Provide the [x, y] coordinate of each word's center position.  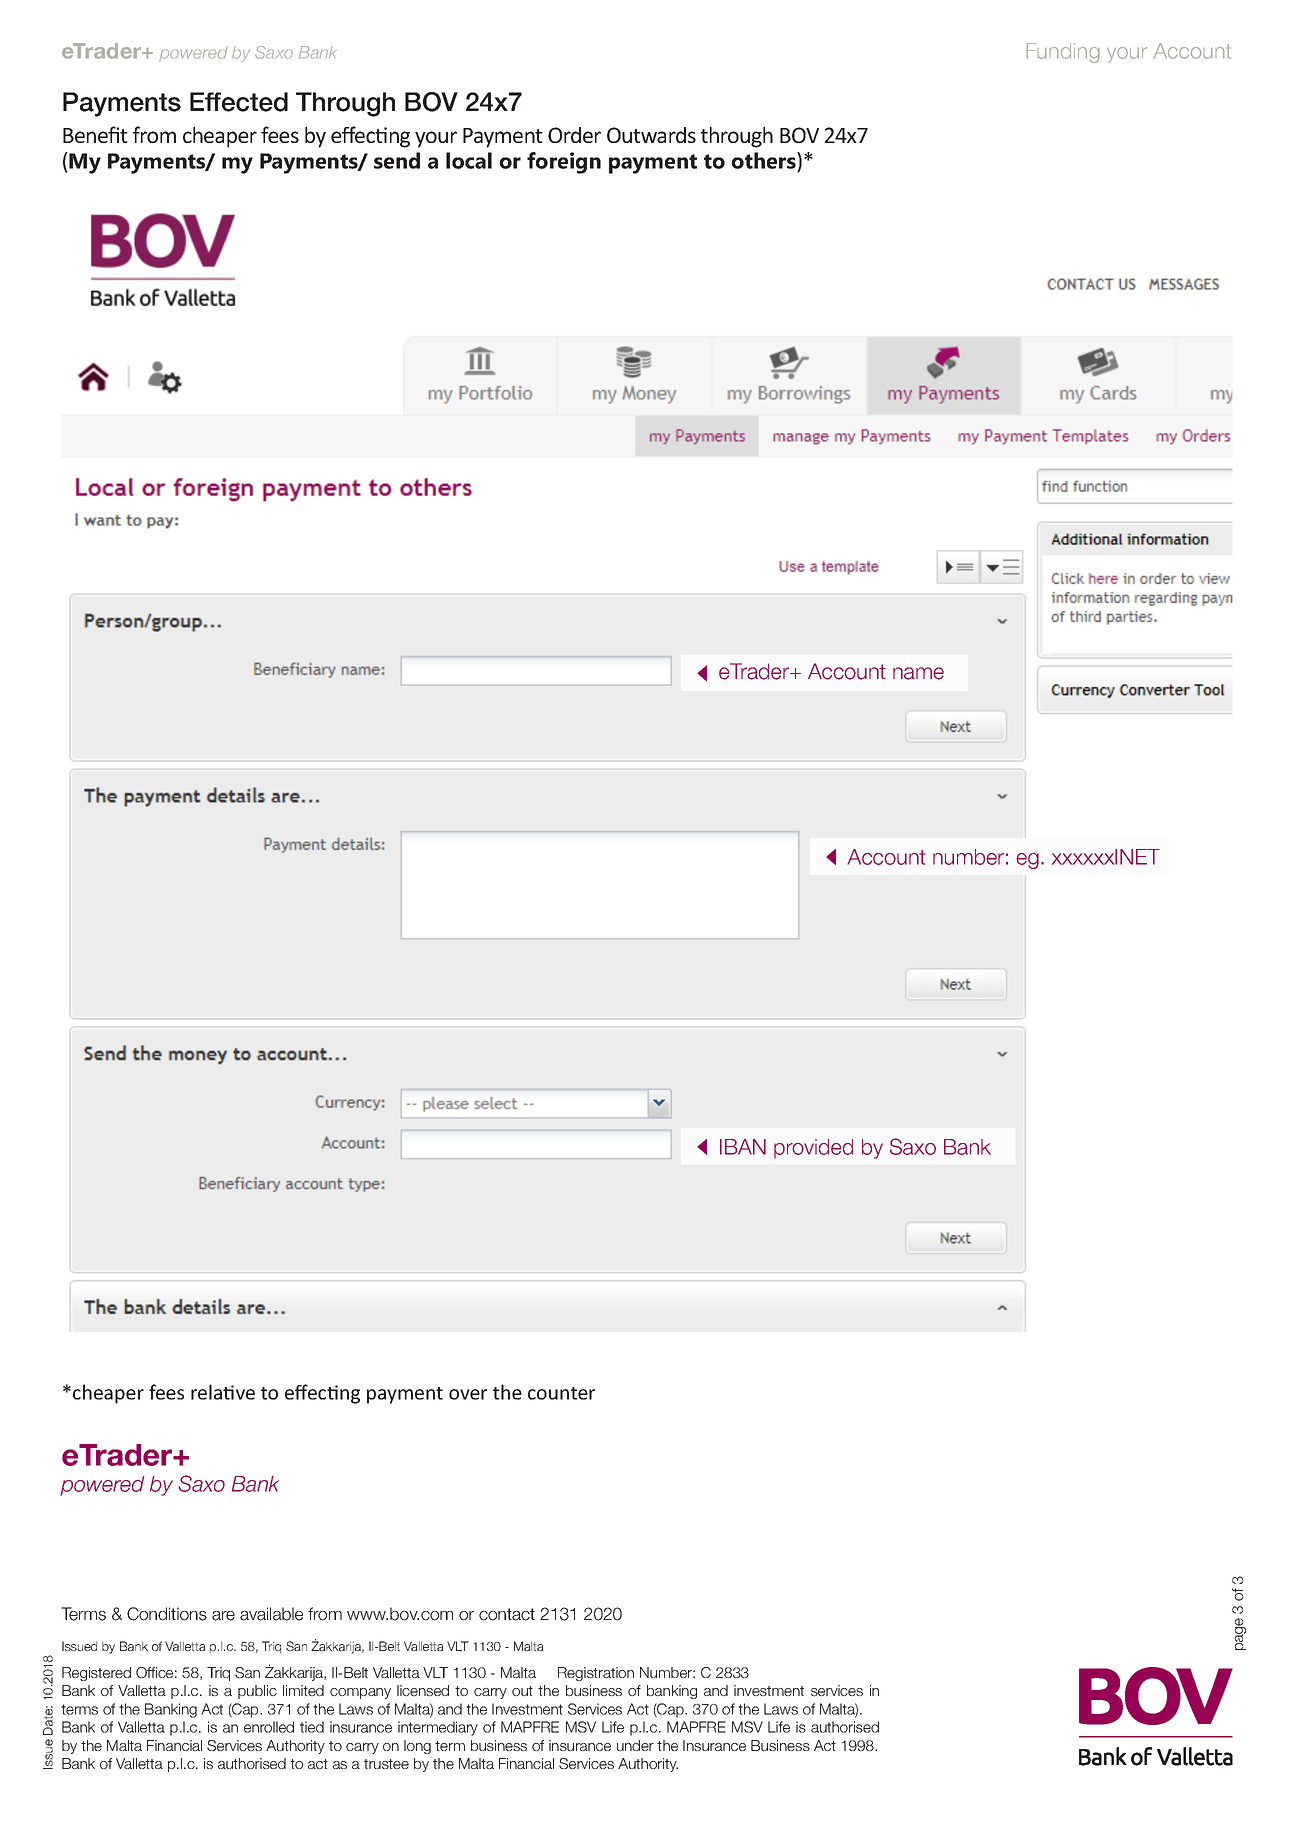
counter [561, 1393]
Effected [239, 102]
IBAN [743, 1147]
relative [223, 1392]
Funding [1063, 53]
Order [574, 135]
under [635, 1745]
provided [813, 1149]
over [468, 1394]
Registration [596, 1674]
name [918, 673]
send [397, 160]
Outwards [651, 135]
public [257, 1692]
